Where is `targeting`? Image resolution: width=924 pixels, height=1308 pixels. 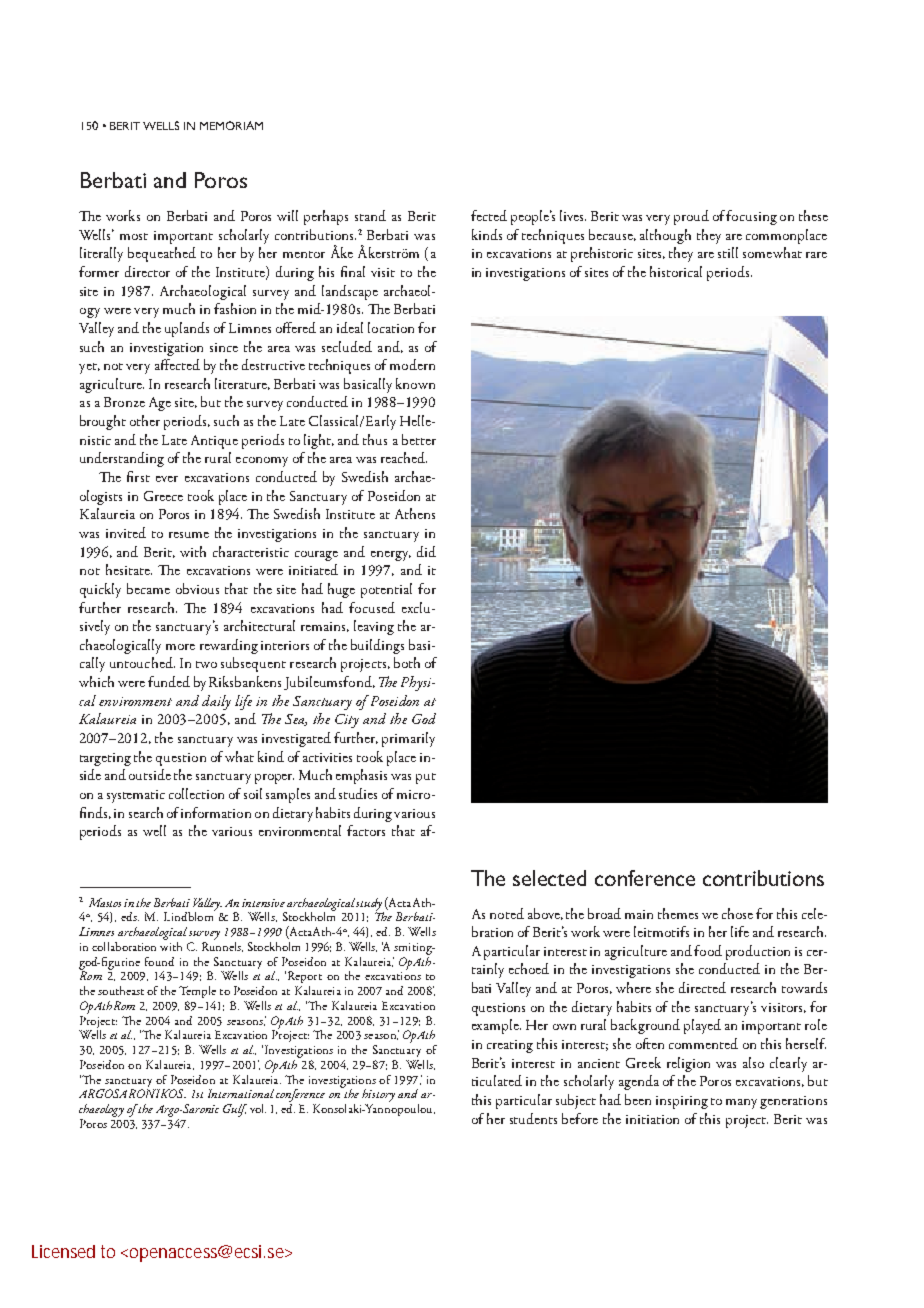
targeting is located at coordinates (105, 759).
